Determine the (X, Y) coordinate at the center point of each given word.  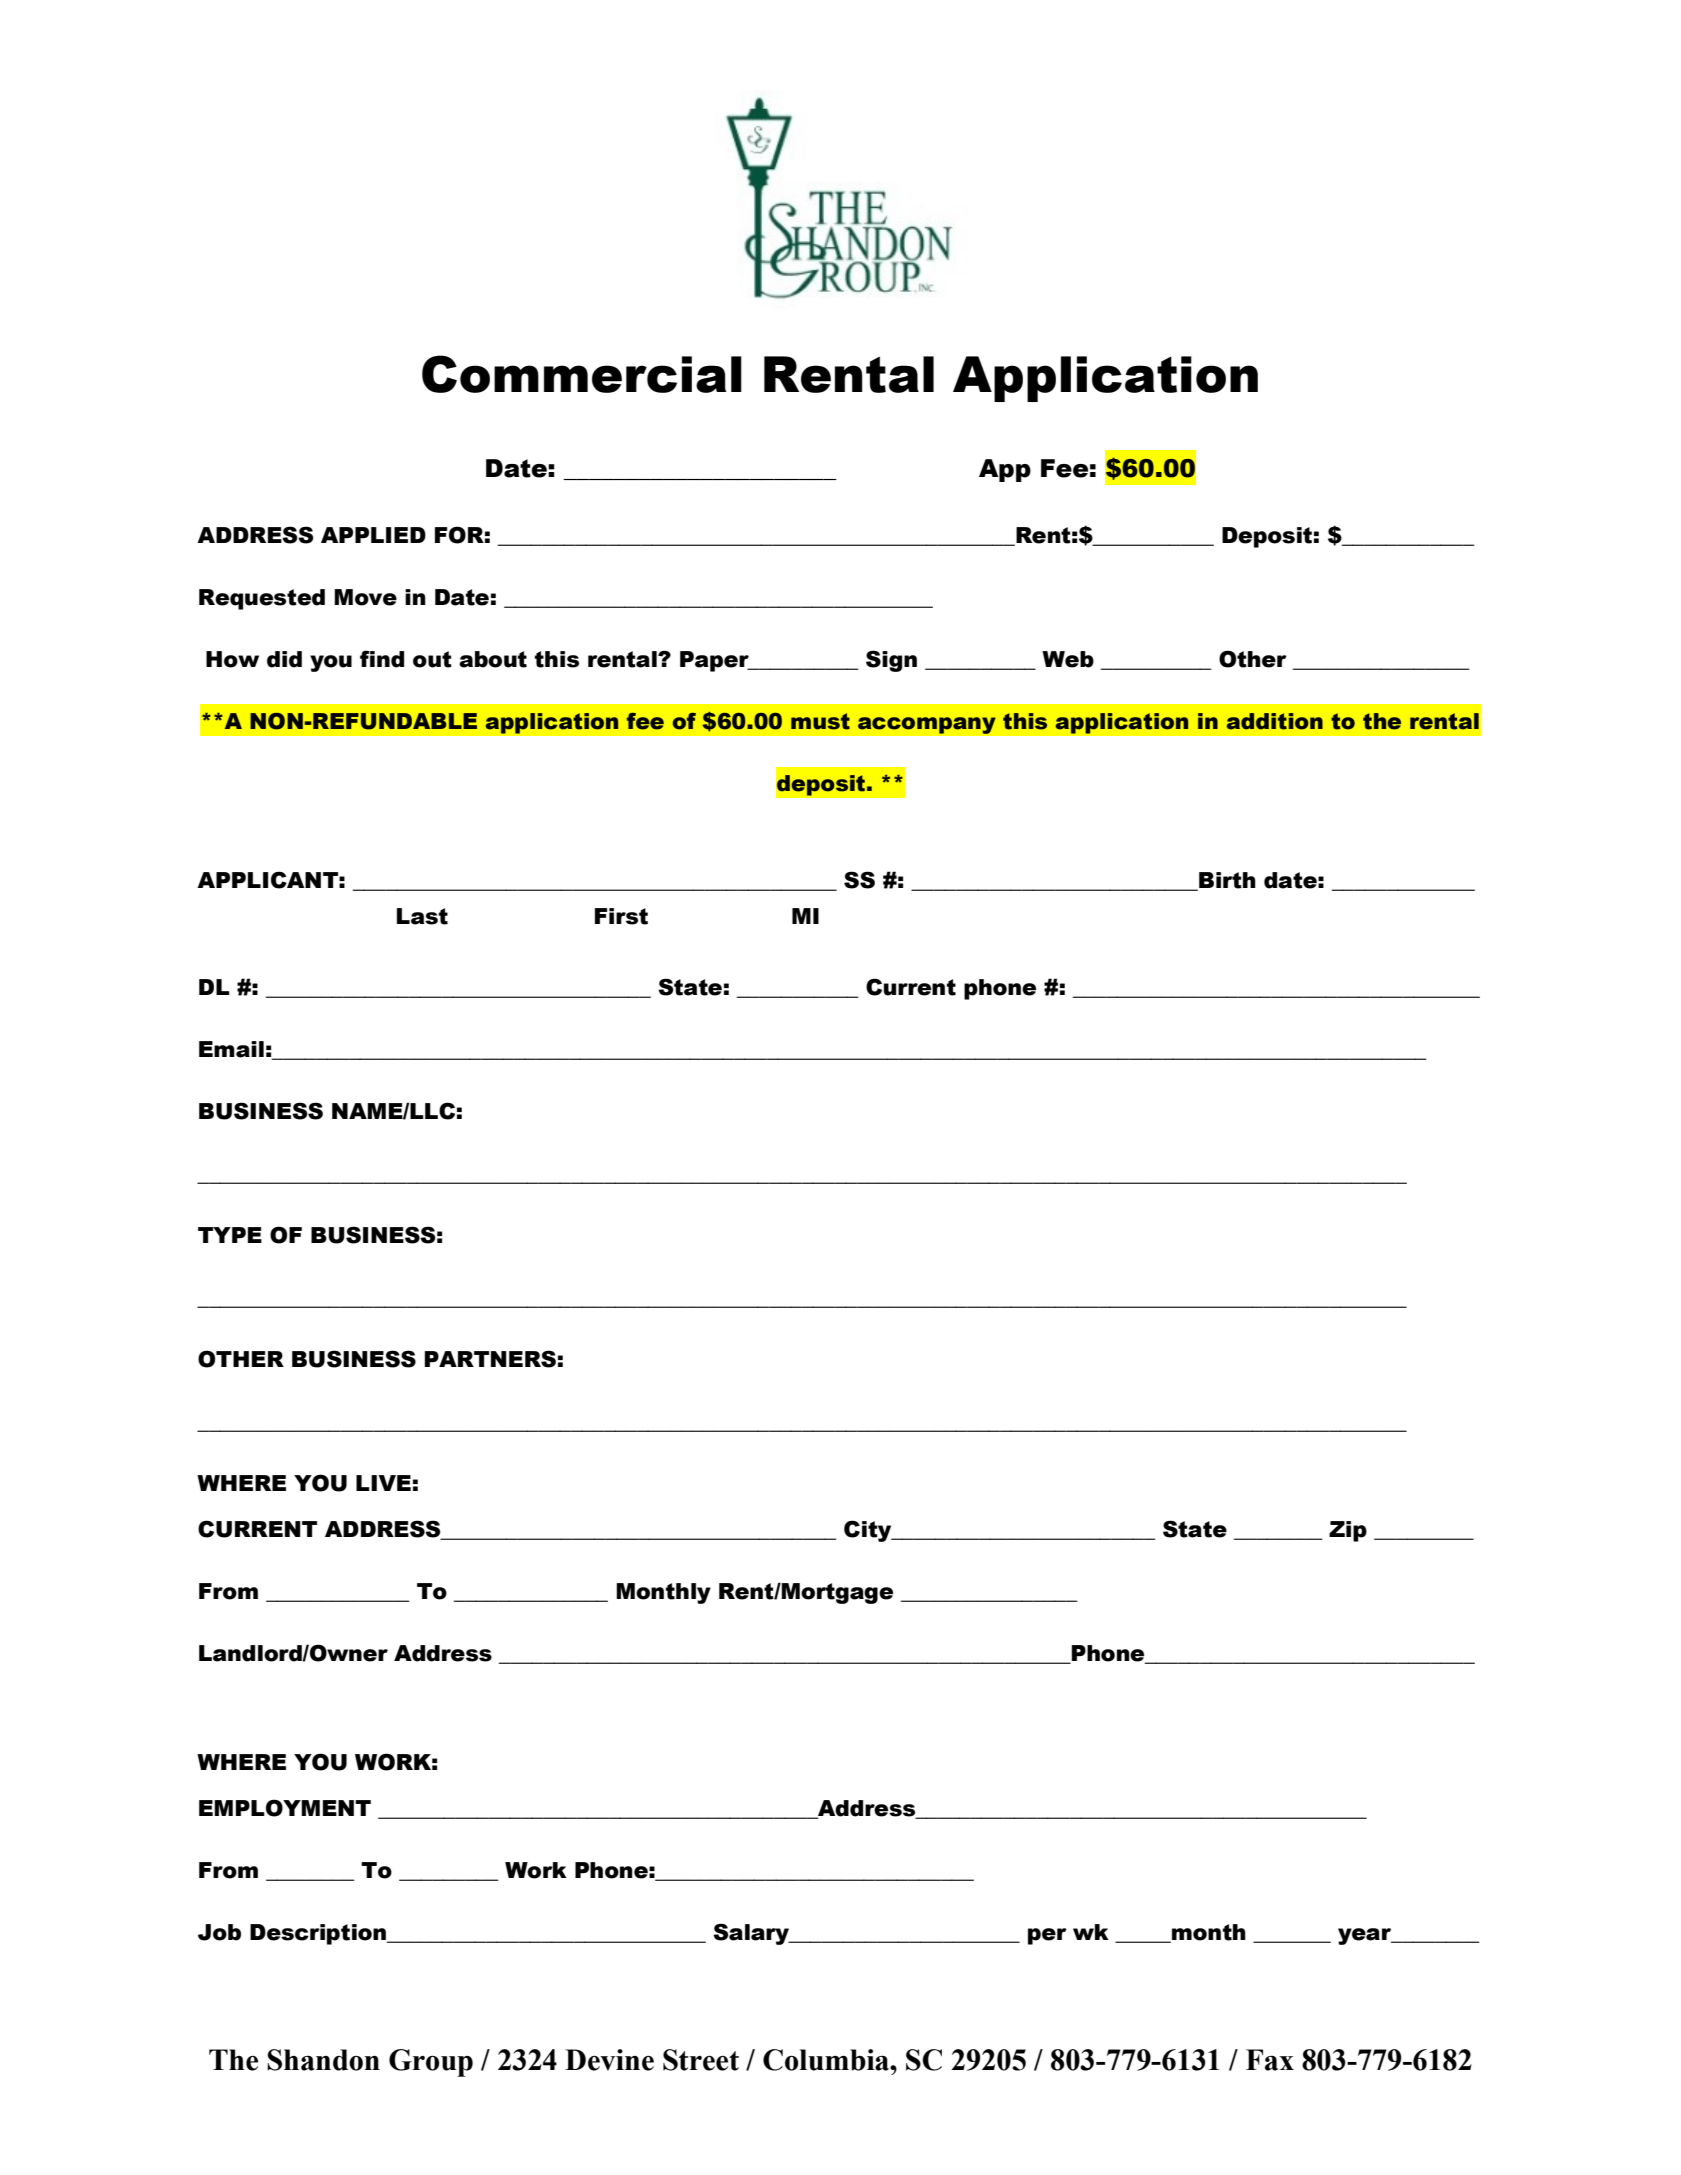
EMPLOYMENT (285, 1808)
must (820, 721)
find (382, 659)
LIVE (383, 1483)
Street (701, 2060)
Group (431, 2063)
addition (1275, 721)
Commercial (582, 374)
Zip (1348, 1531)
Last (422, 916)
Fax (1270, 2060)
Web (1068, 659)
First (621, 916)
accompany (926, 725)
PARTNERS (490, 1359)
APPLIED (373, 535)
